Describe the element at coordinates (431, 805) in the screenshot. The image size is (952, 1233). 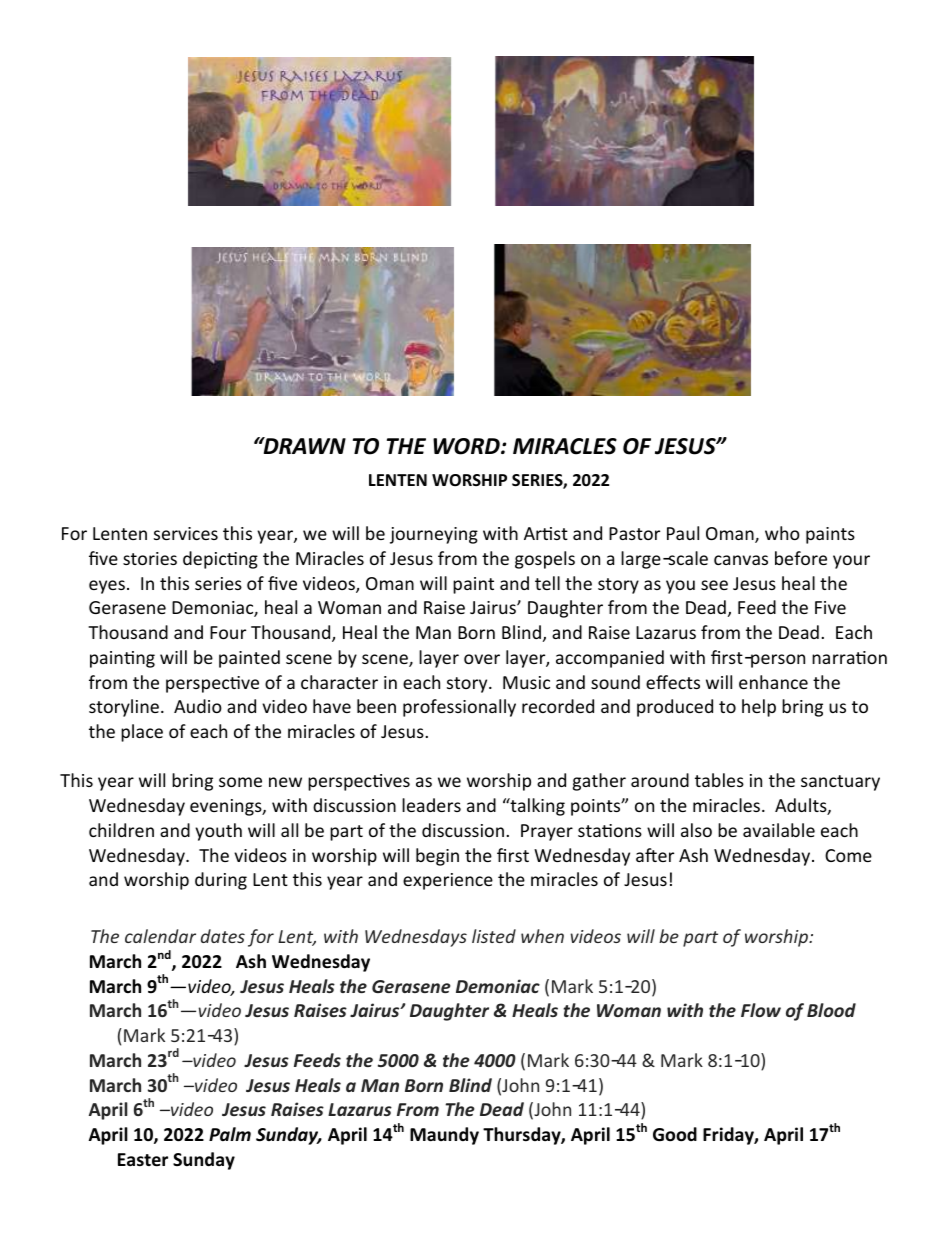
I see `leaders` at that location.
